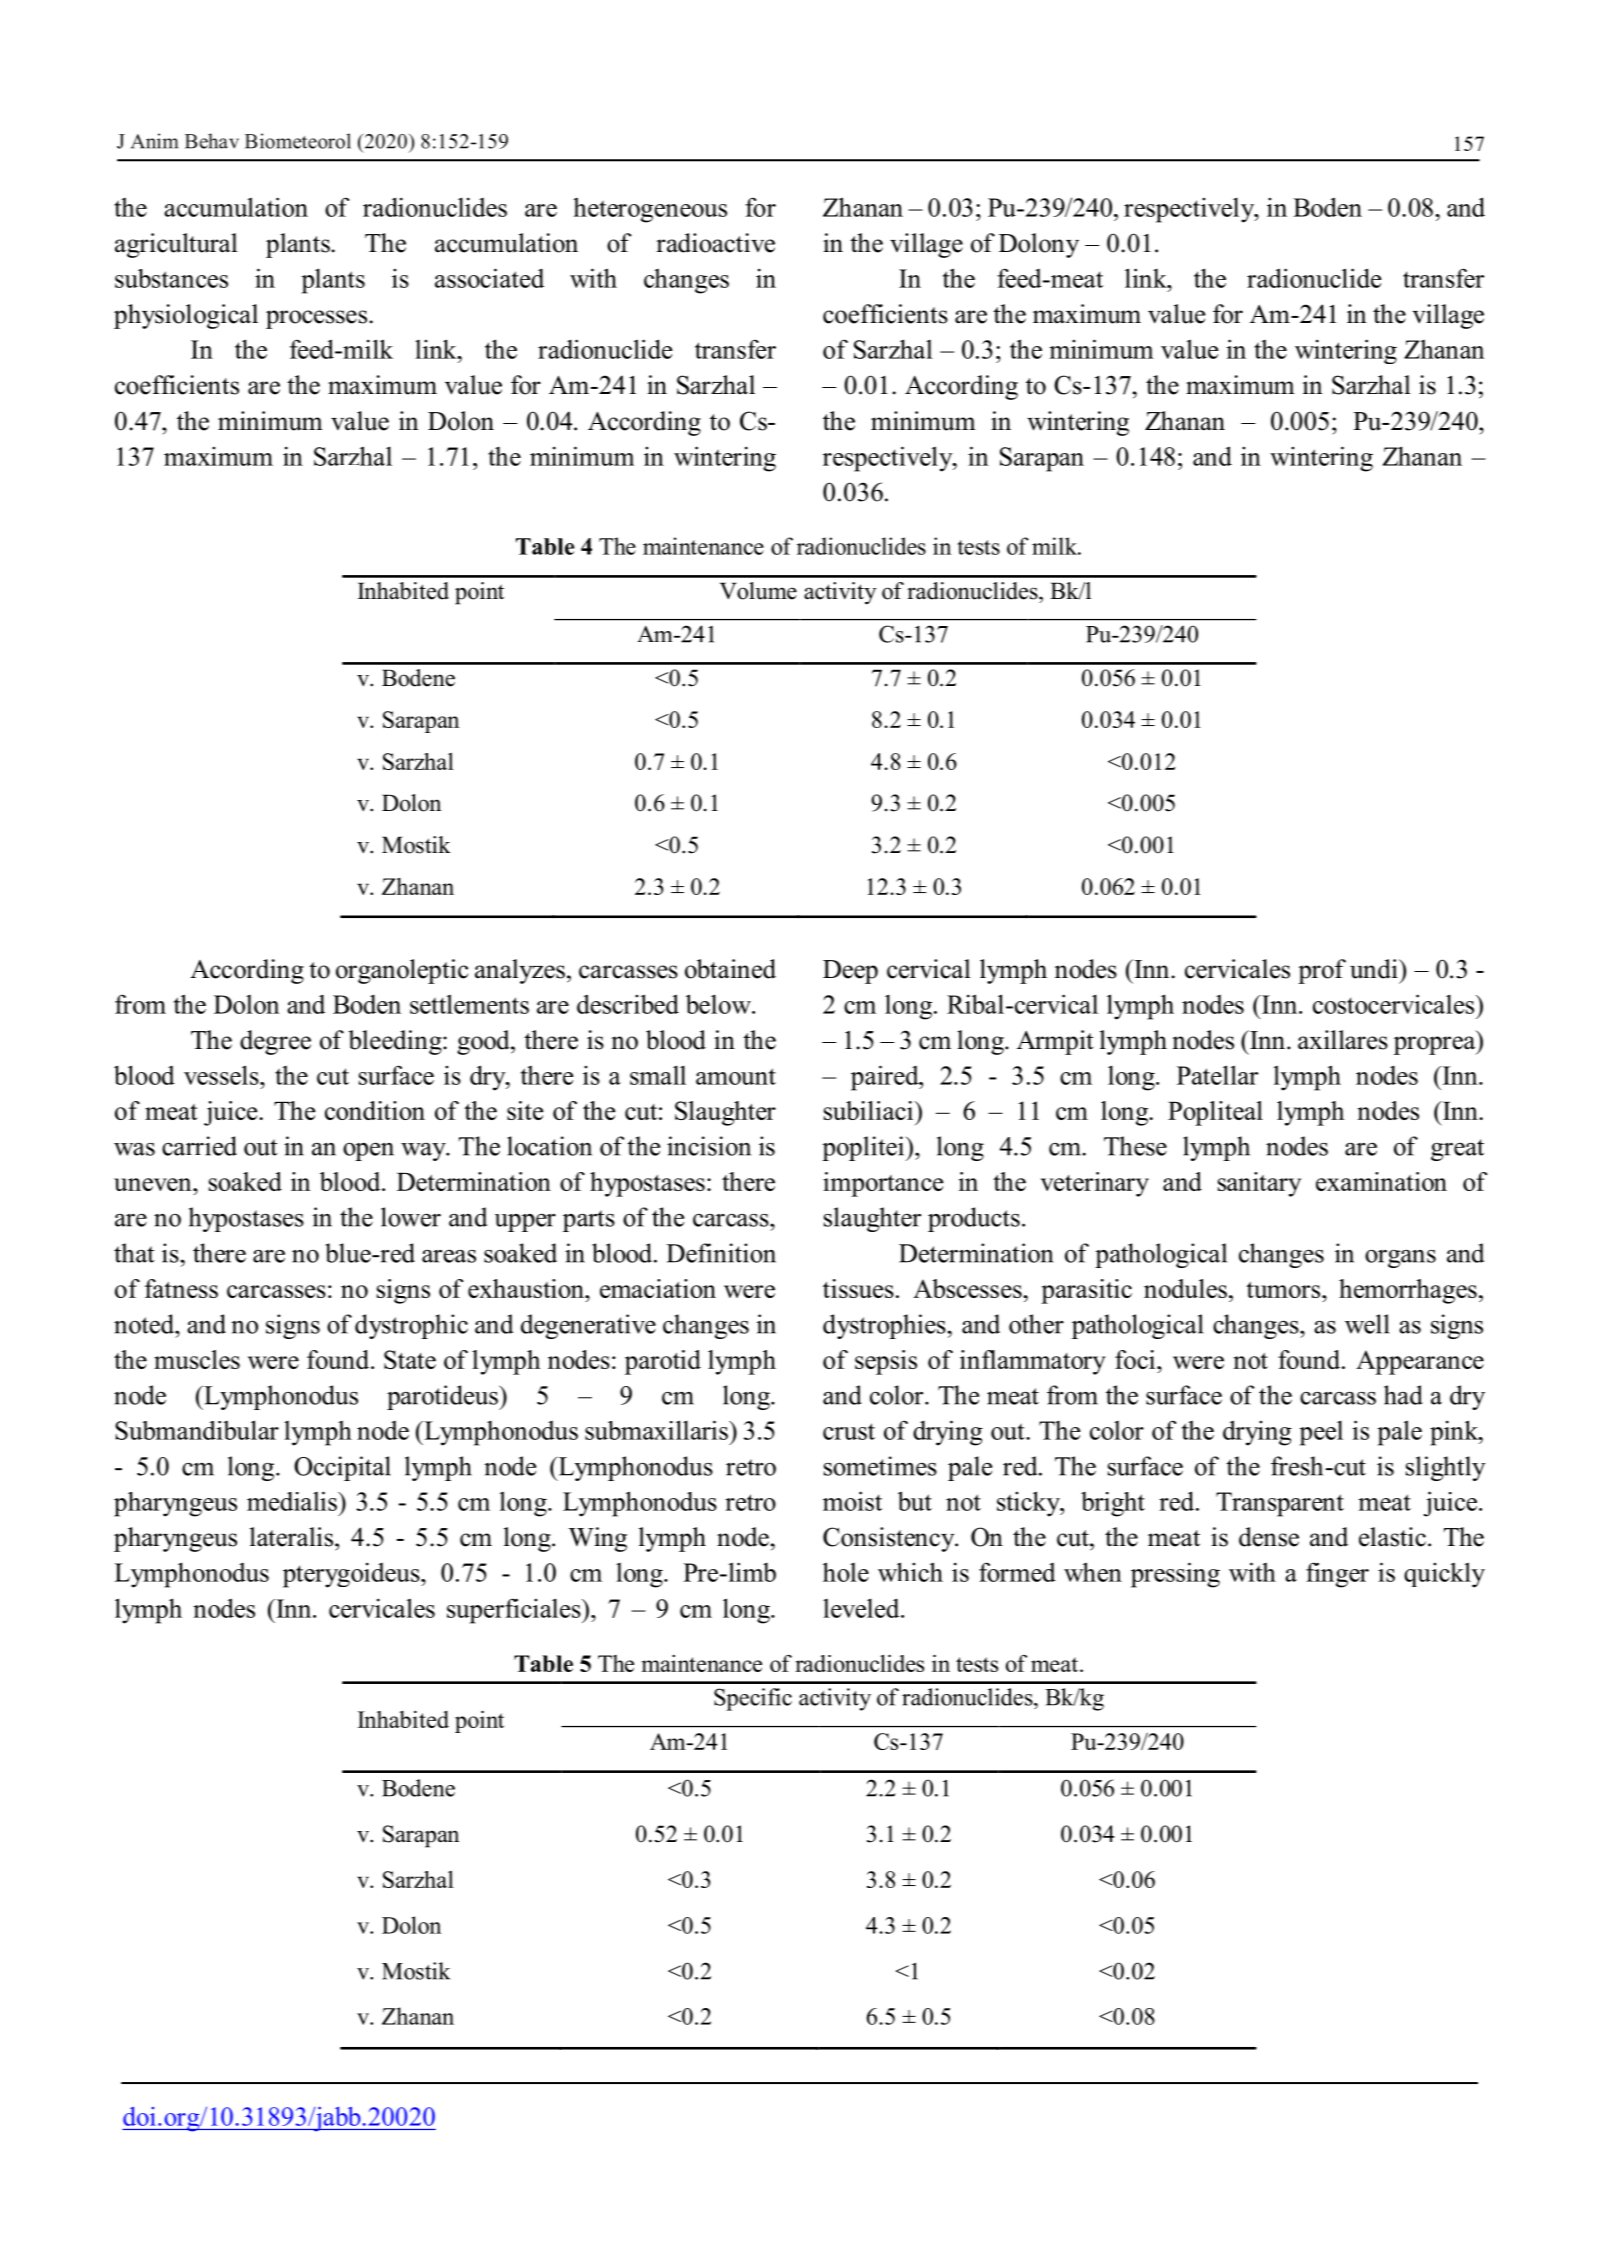  I want to click on open, so click(368, 1151).
